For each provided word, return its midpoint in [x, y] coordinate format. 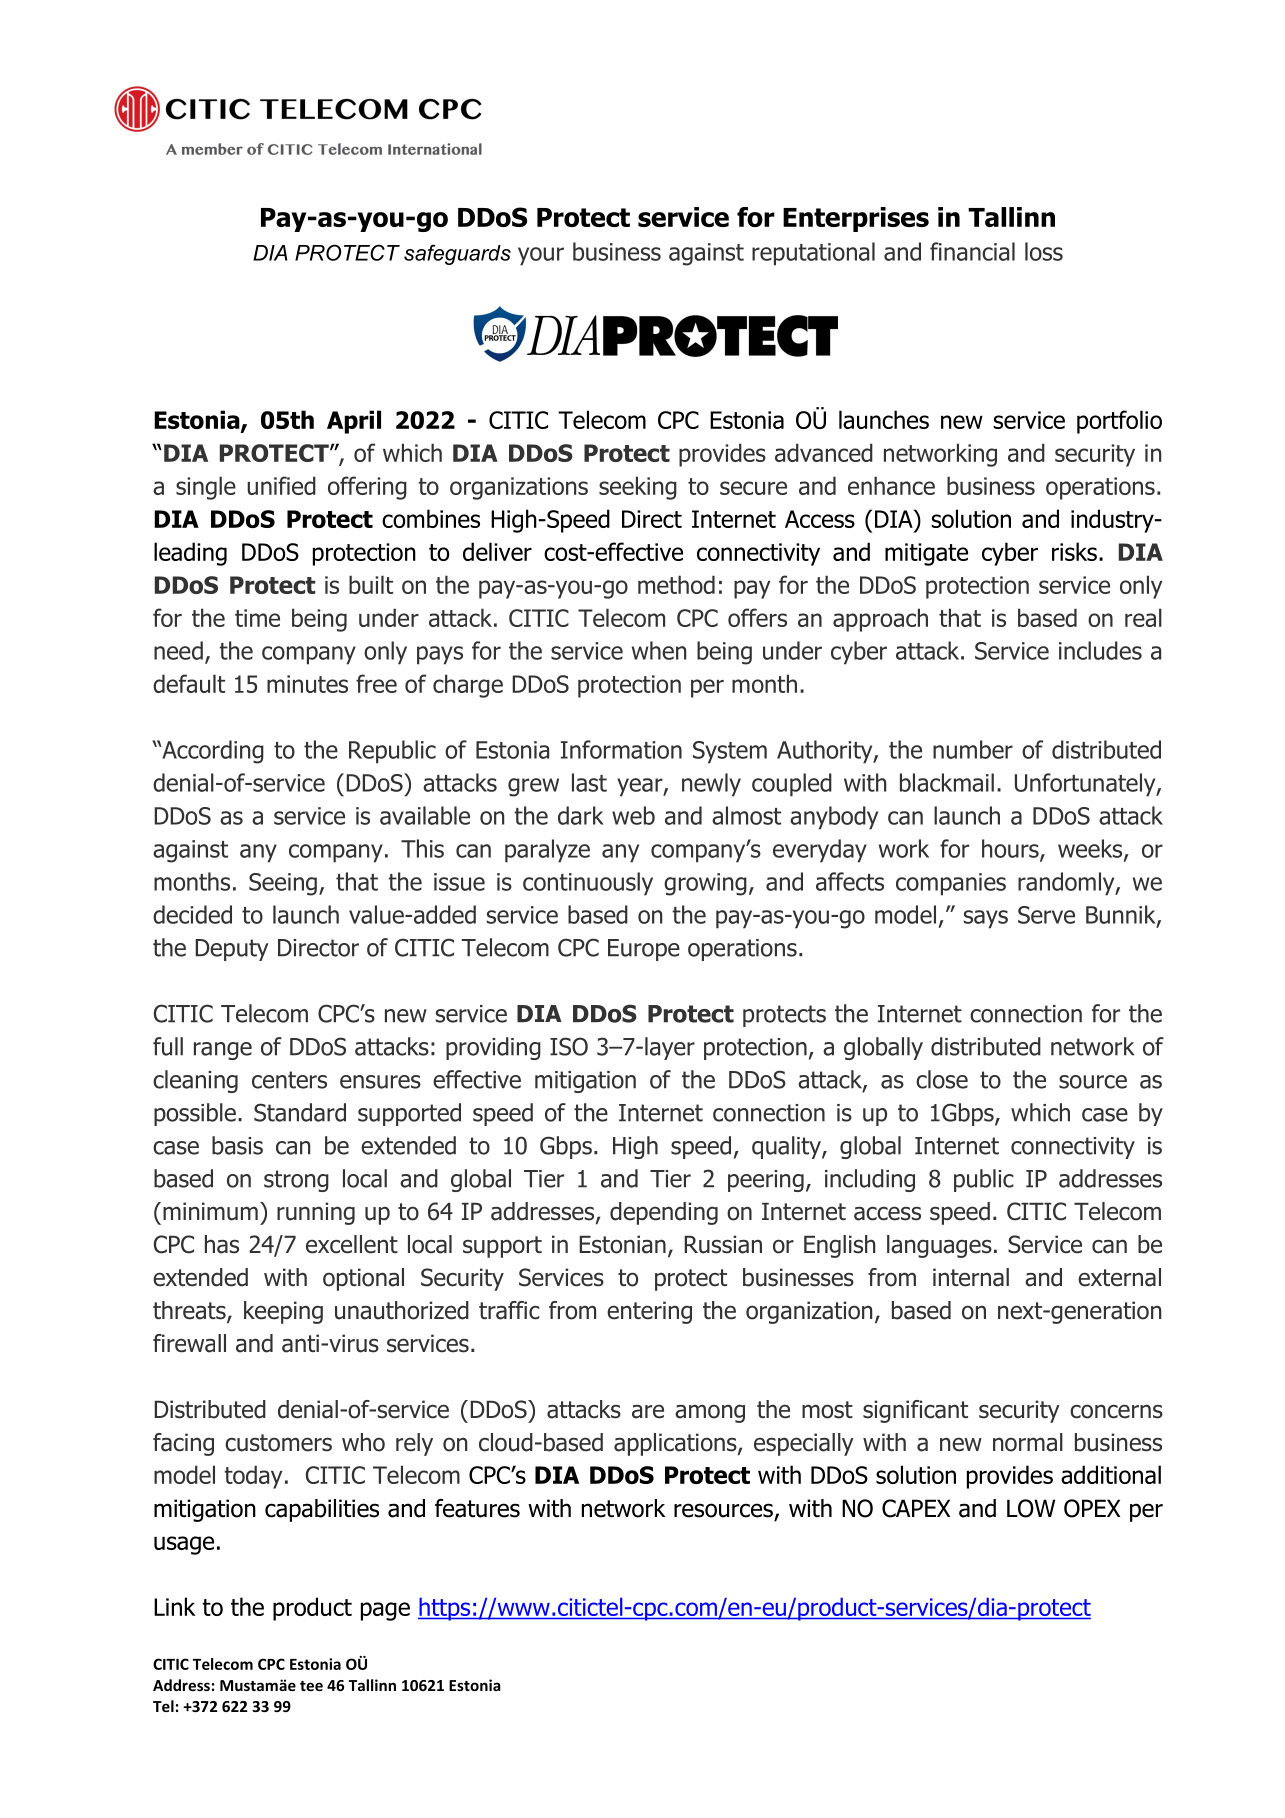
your [541, 256]
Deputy [231, 950]
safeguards [457, 254]
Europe [644, 950]
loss [1044, 251]
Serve [1046, 915]
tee [311, 1686]
